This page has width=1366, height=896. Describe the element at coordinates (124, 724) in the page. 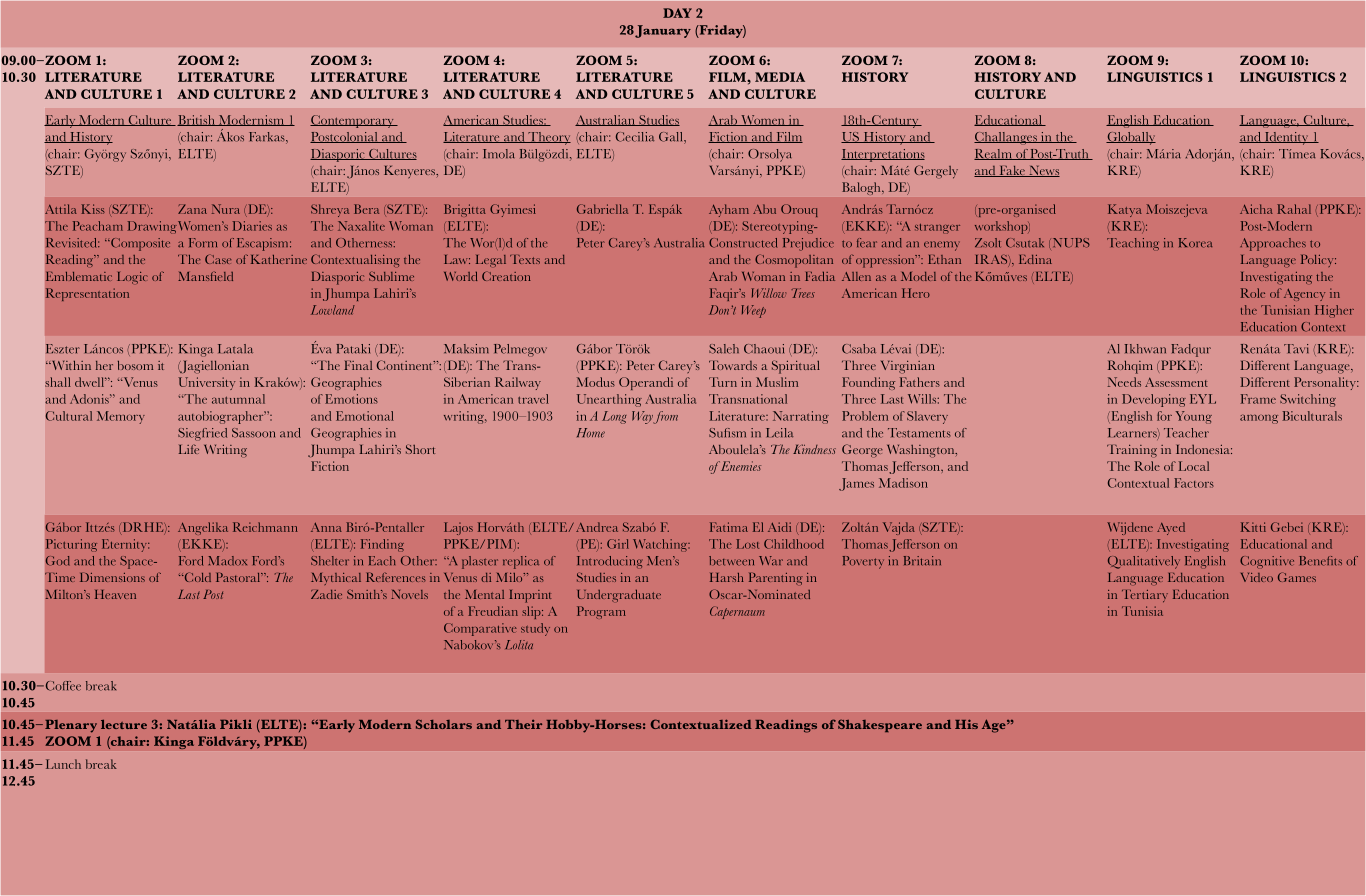

I see `lecture` at that location.
